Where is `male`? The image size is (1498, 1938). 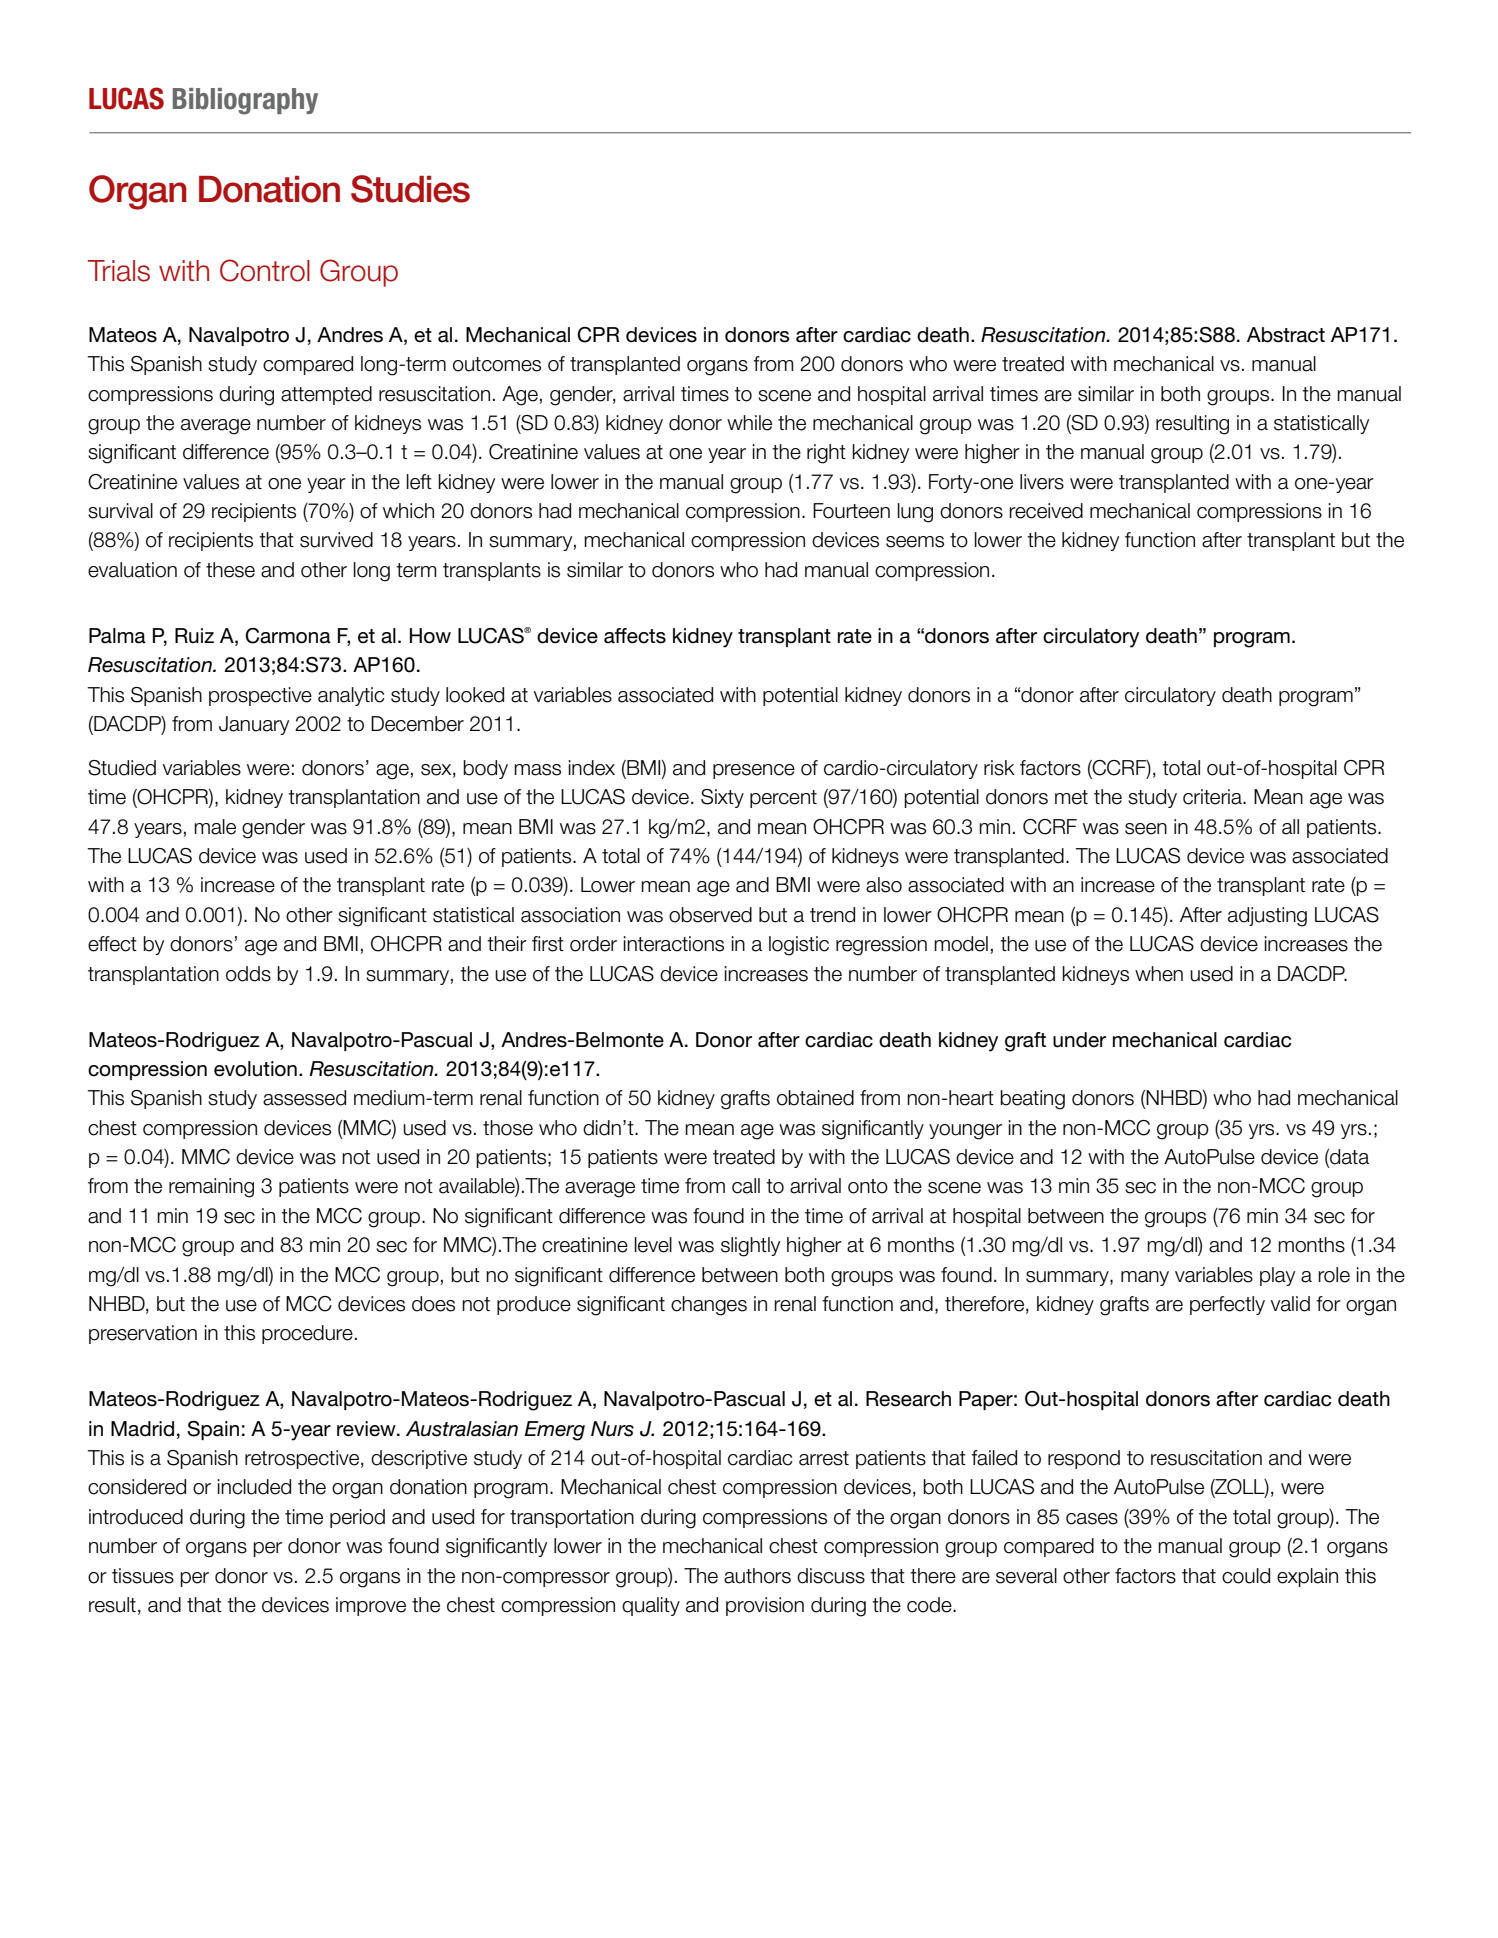
male is located at coordinates (215, 827).
